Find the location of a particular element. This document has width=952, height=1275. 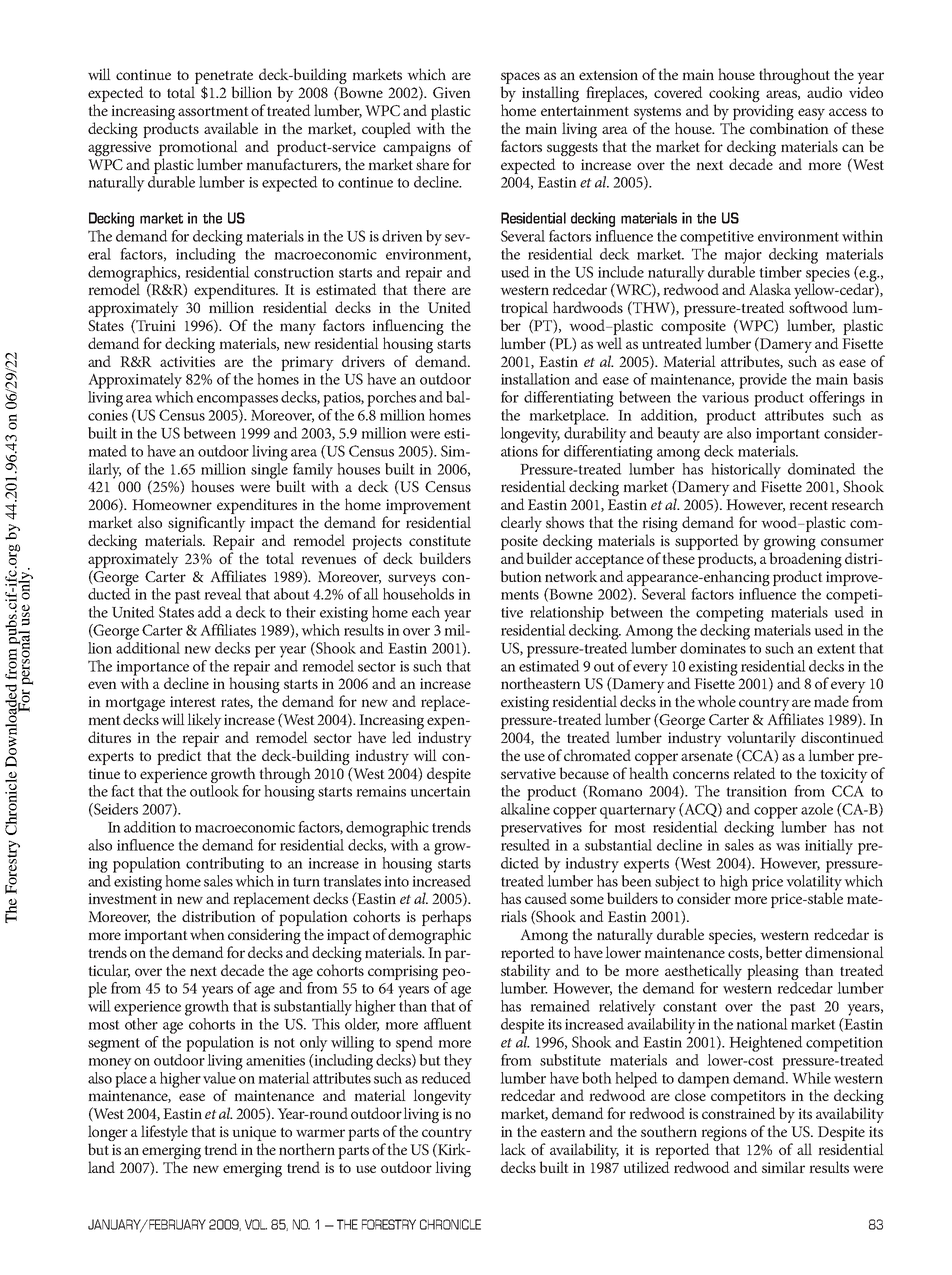

reveal is located at coordinates (223, 594).
